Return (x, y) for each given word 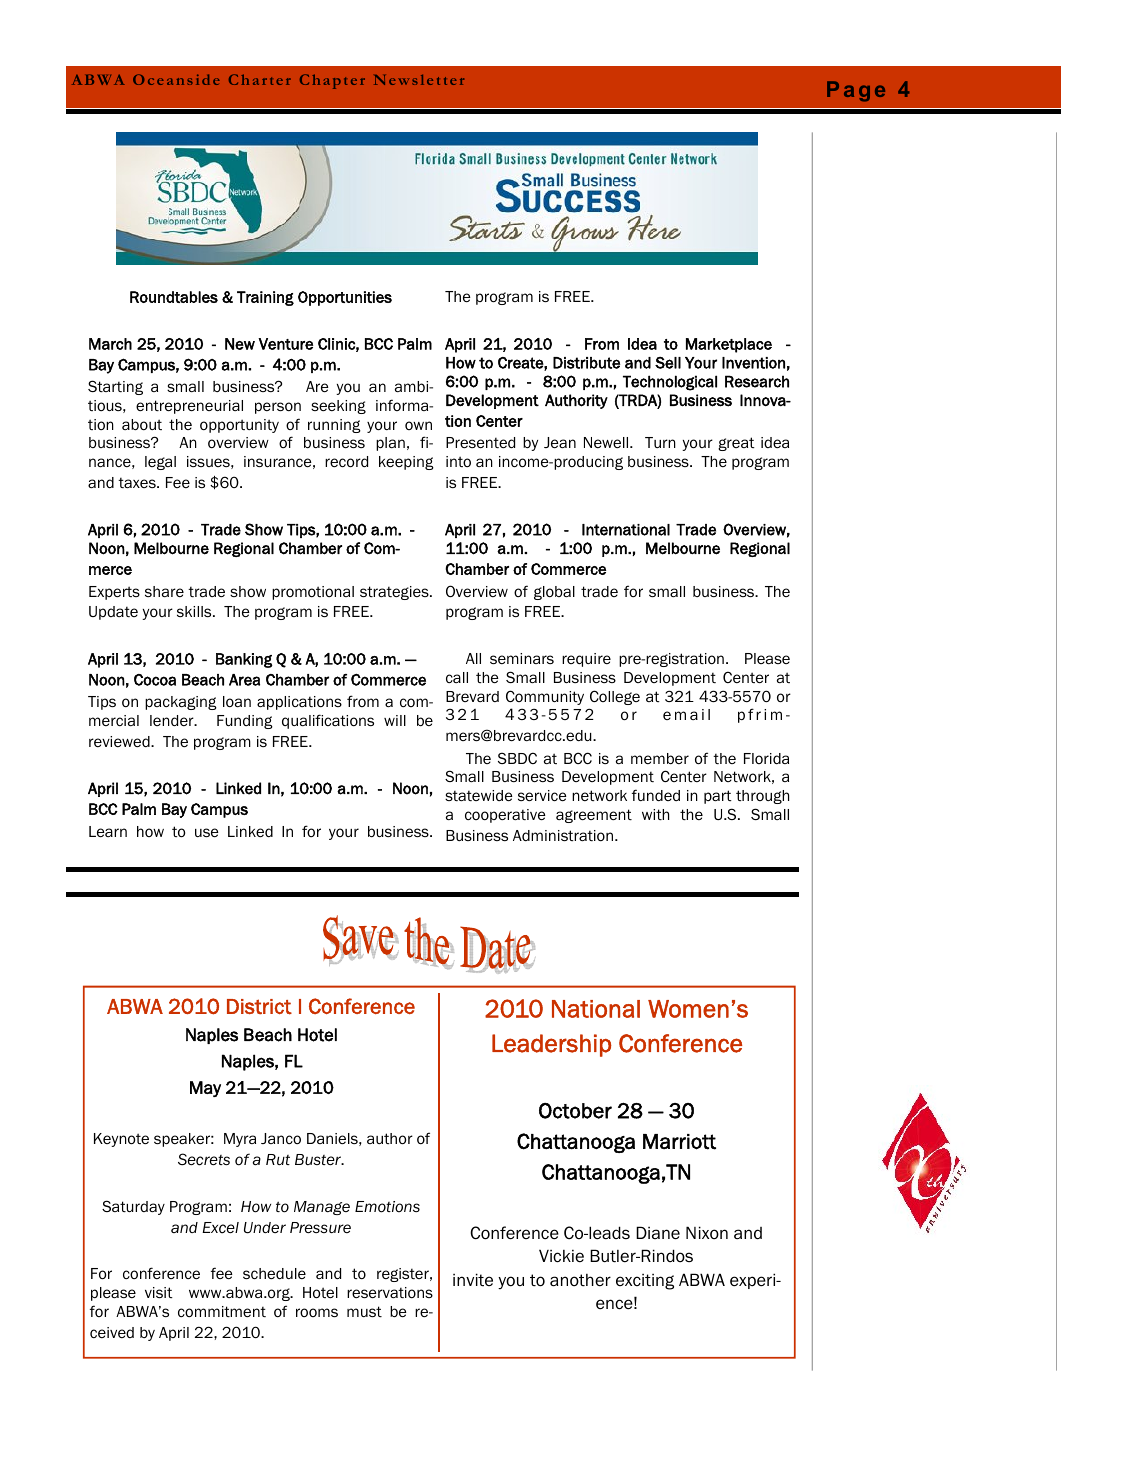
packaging (181, 703)
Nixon (707, 1233)
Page (856, 91)
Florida (766, 758)
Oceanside (176, 79)
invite (473, 1280)
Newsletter (419, 80)
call (457, 677)
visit (159, 1292)
